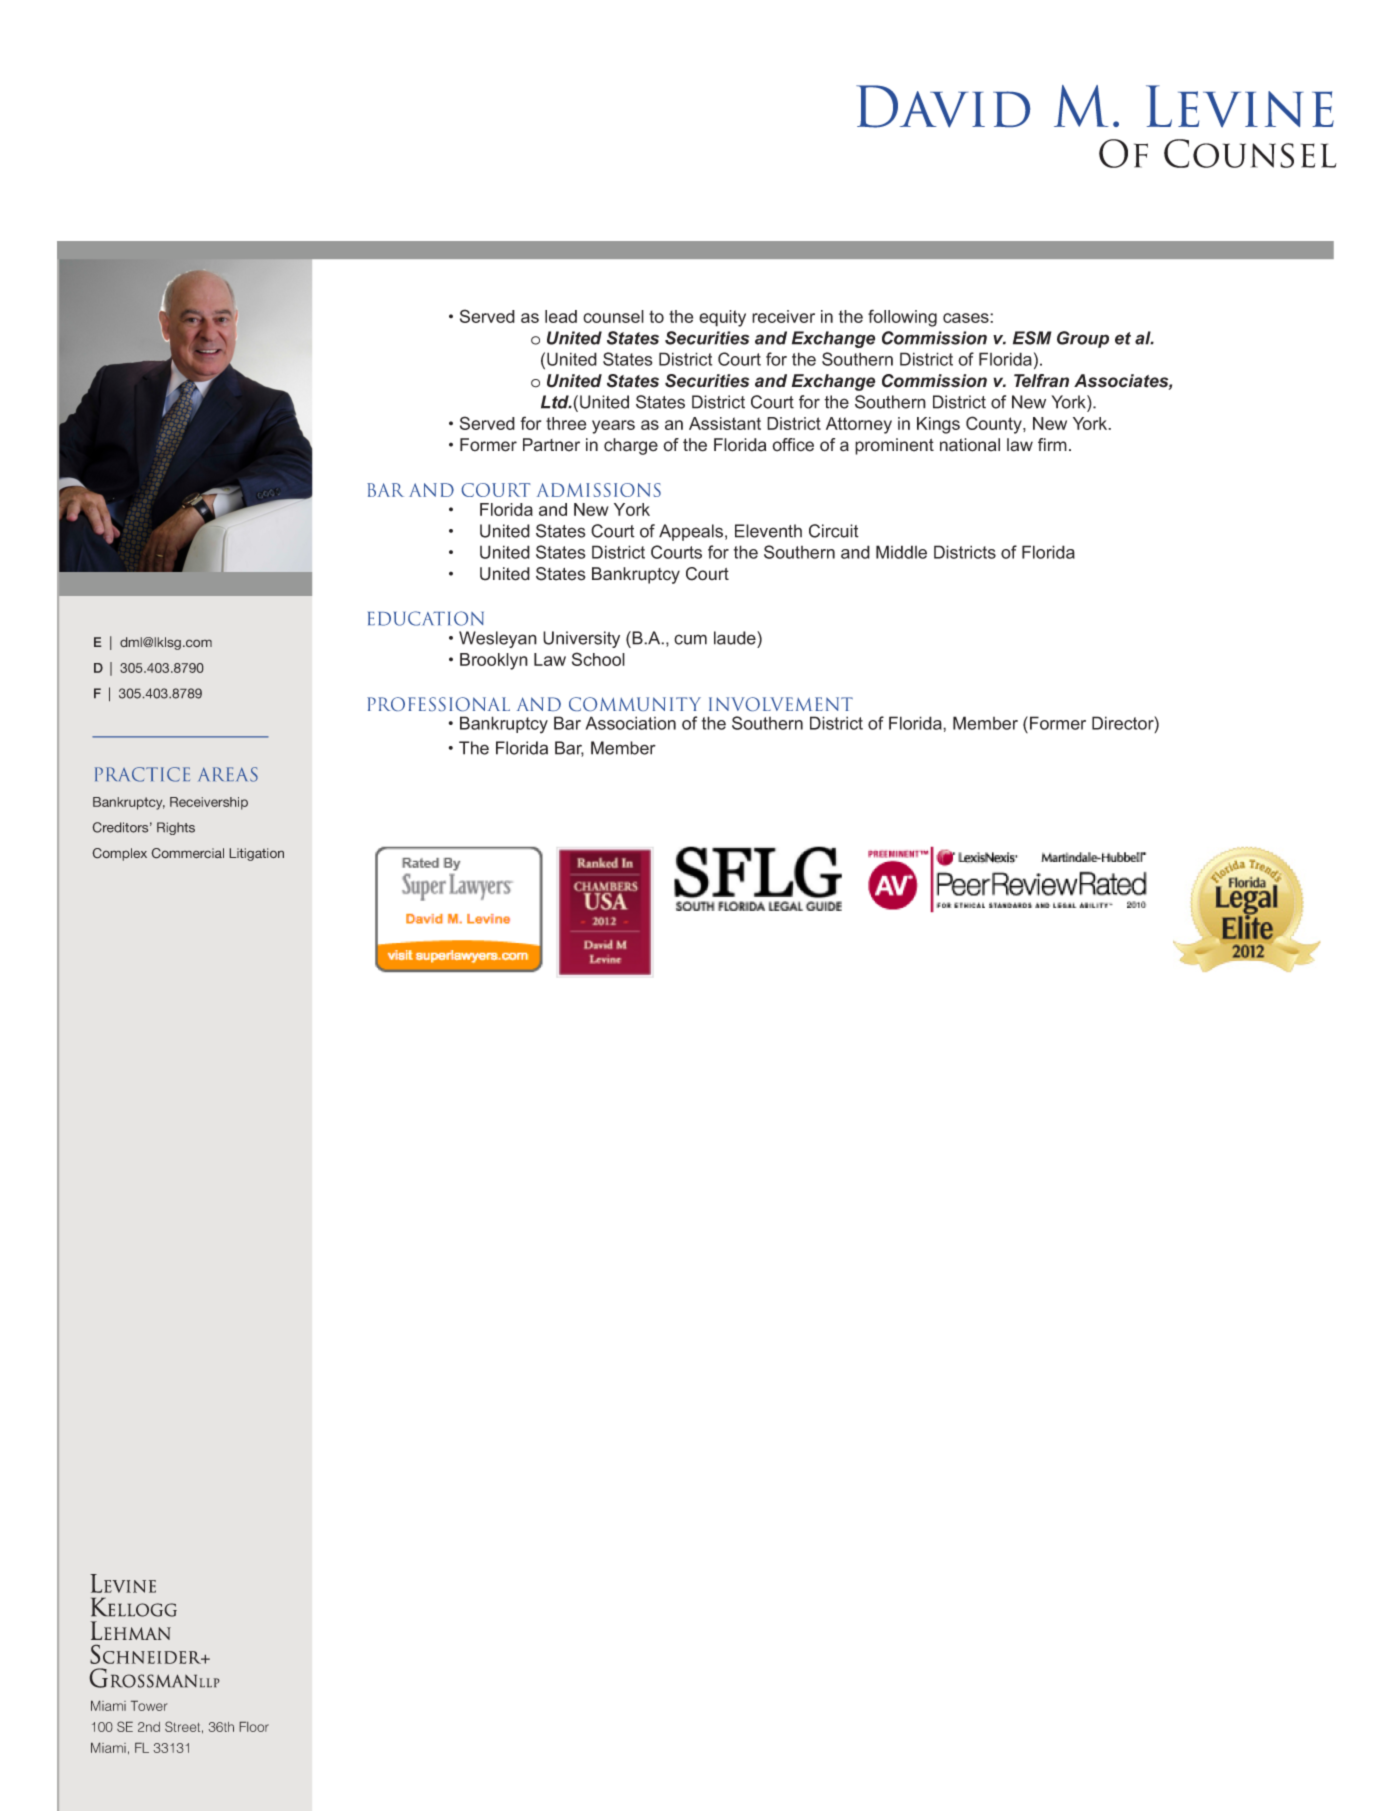 Image resolution: width=1399 pixels, height=1811 pixels. Describe the element at coordinates (187, 853) in the image. I see `Commercial` at that location.
